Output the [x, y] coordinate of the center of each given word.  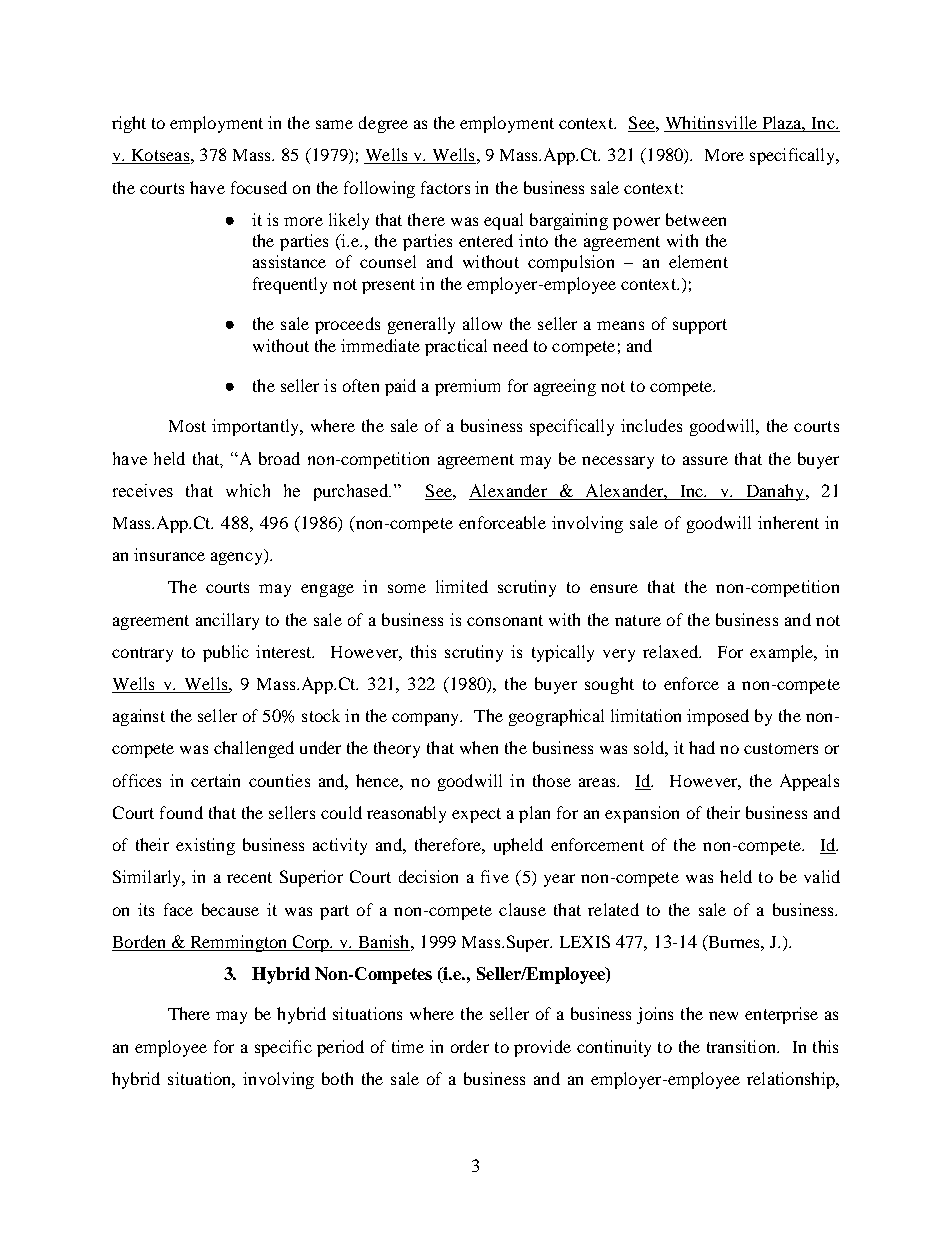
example [783, 653]
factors [445, 187]
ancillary [227, 621]
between [696, 219]
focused [259, 187]
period [340, 1048]
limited [462, 586]
